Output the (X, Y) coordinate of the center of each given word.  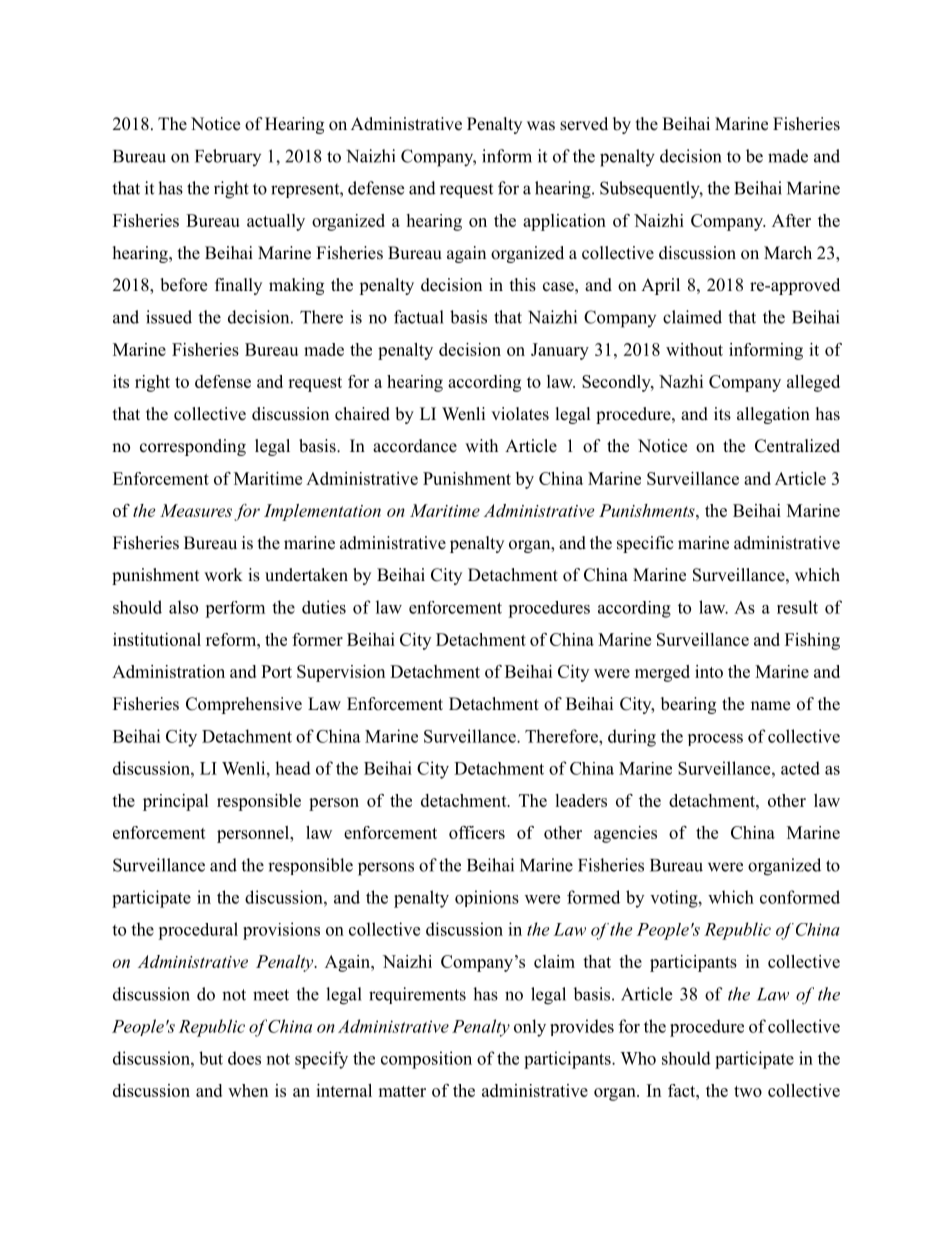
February (228, 157)
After (791, 220)
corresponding (193, 447)
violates (520, 414)
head (293, 768)
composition (426, 1060)
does (244, 1058)
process (715, 740)
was (541, 126)
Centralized (797, 446)
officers (477, 832)
